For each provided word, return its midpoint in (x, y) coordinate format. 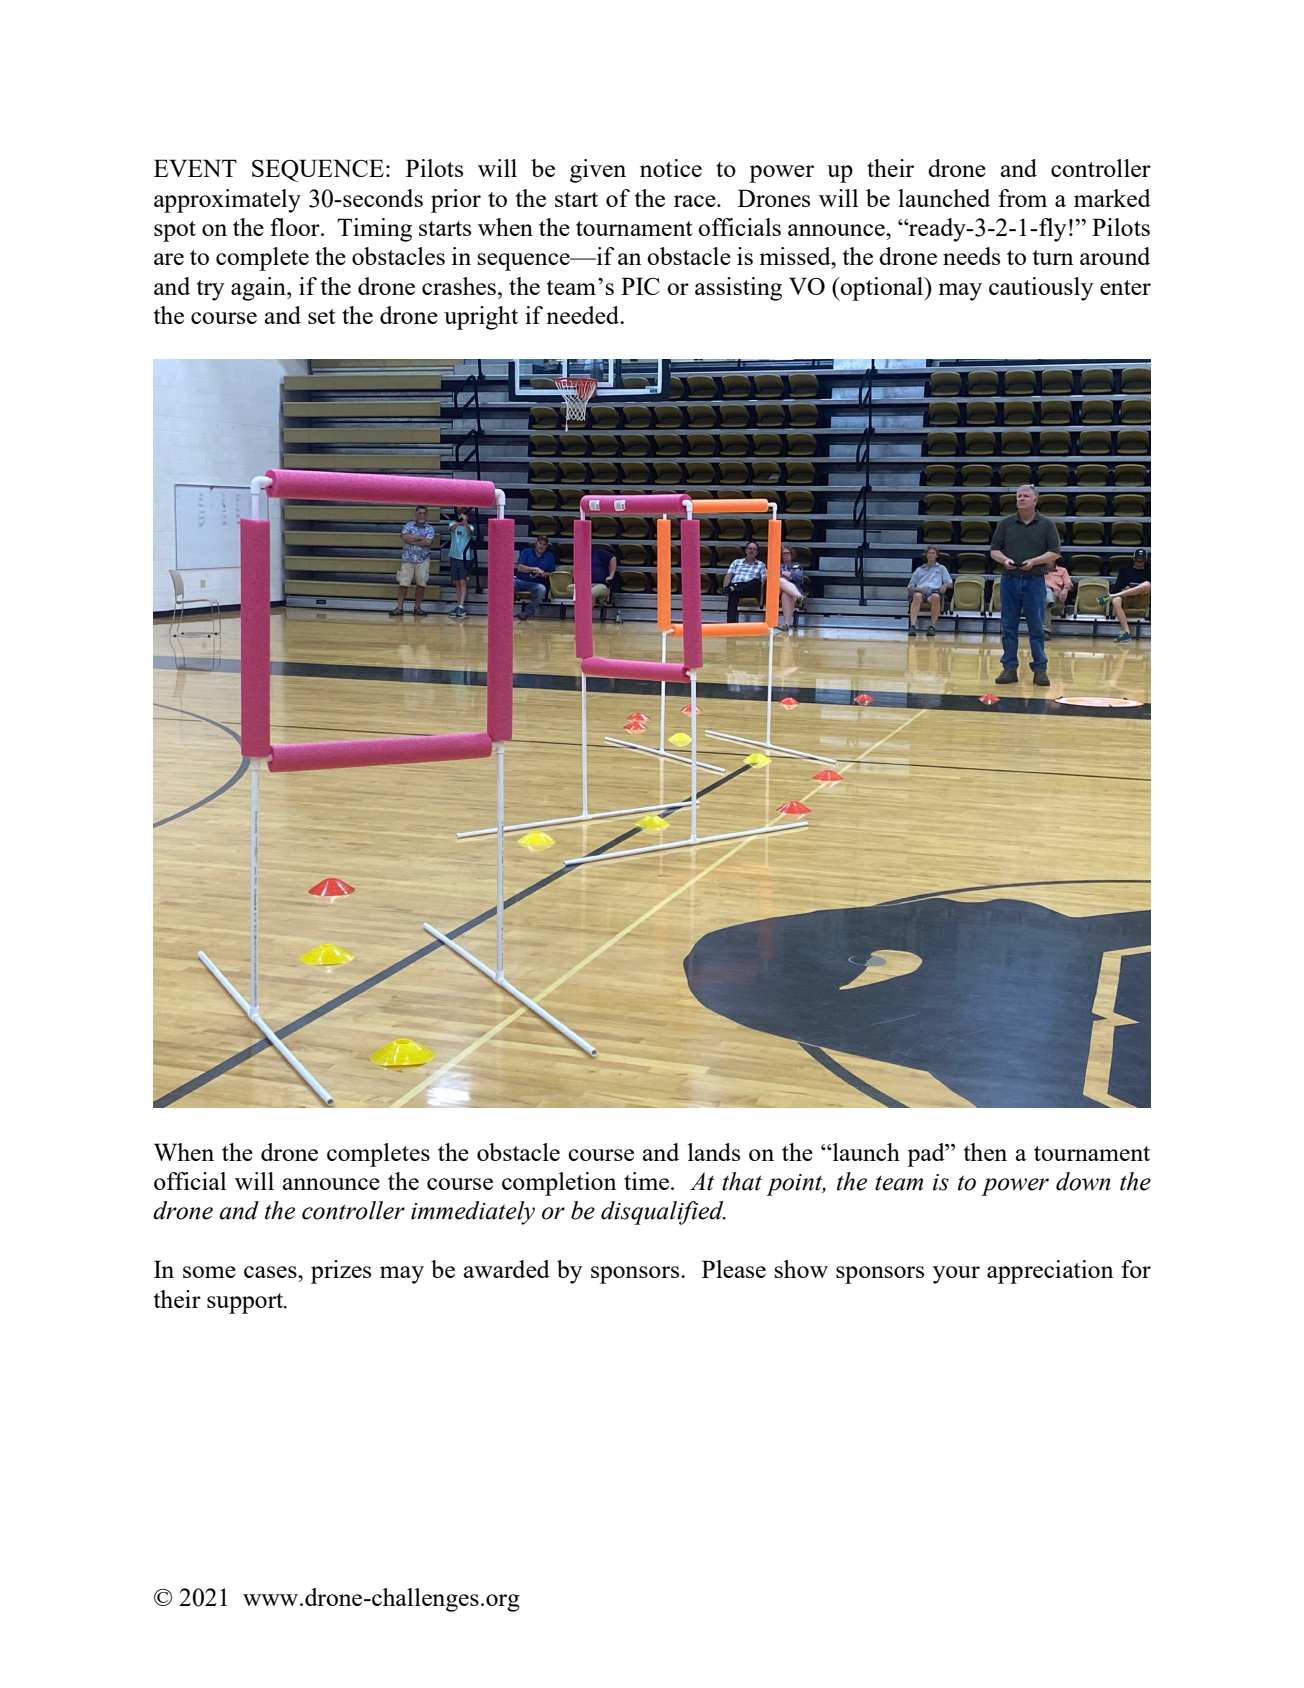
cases (271, 1272)
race (696, 201)
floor (296, 227)
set (321, 316)
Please (734, 1269)
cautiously (1041, 289)
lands (714, 1152)
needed (584, 315)
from (1022, 198)
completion (559, 1184)
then (985, 1152)
